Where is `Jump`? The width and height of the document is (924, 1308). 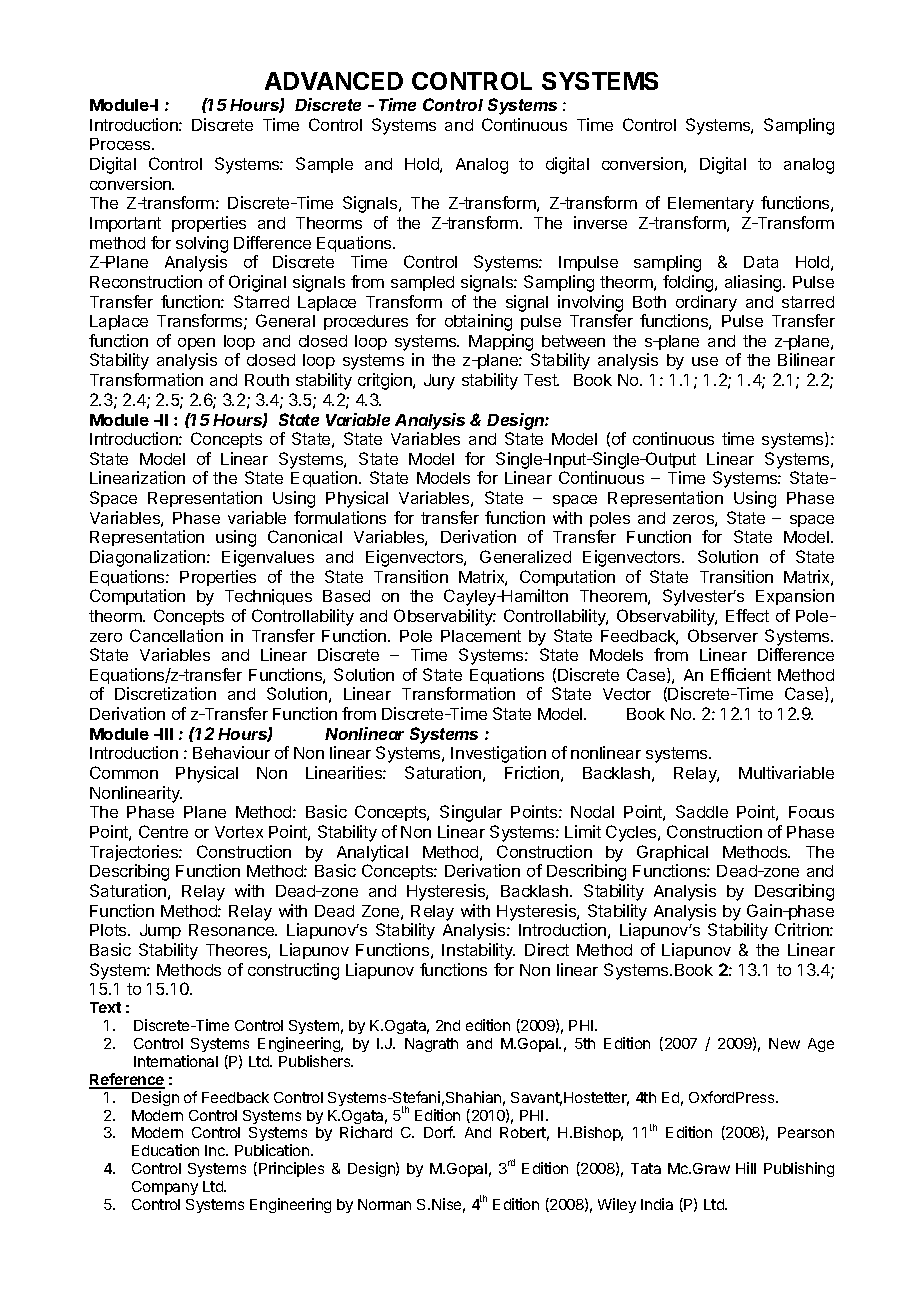 Jump is located at coordinates (160, 931).
